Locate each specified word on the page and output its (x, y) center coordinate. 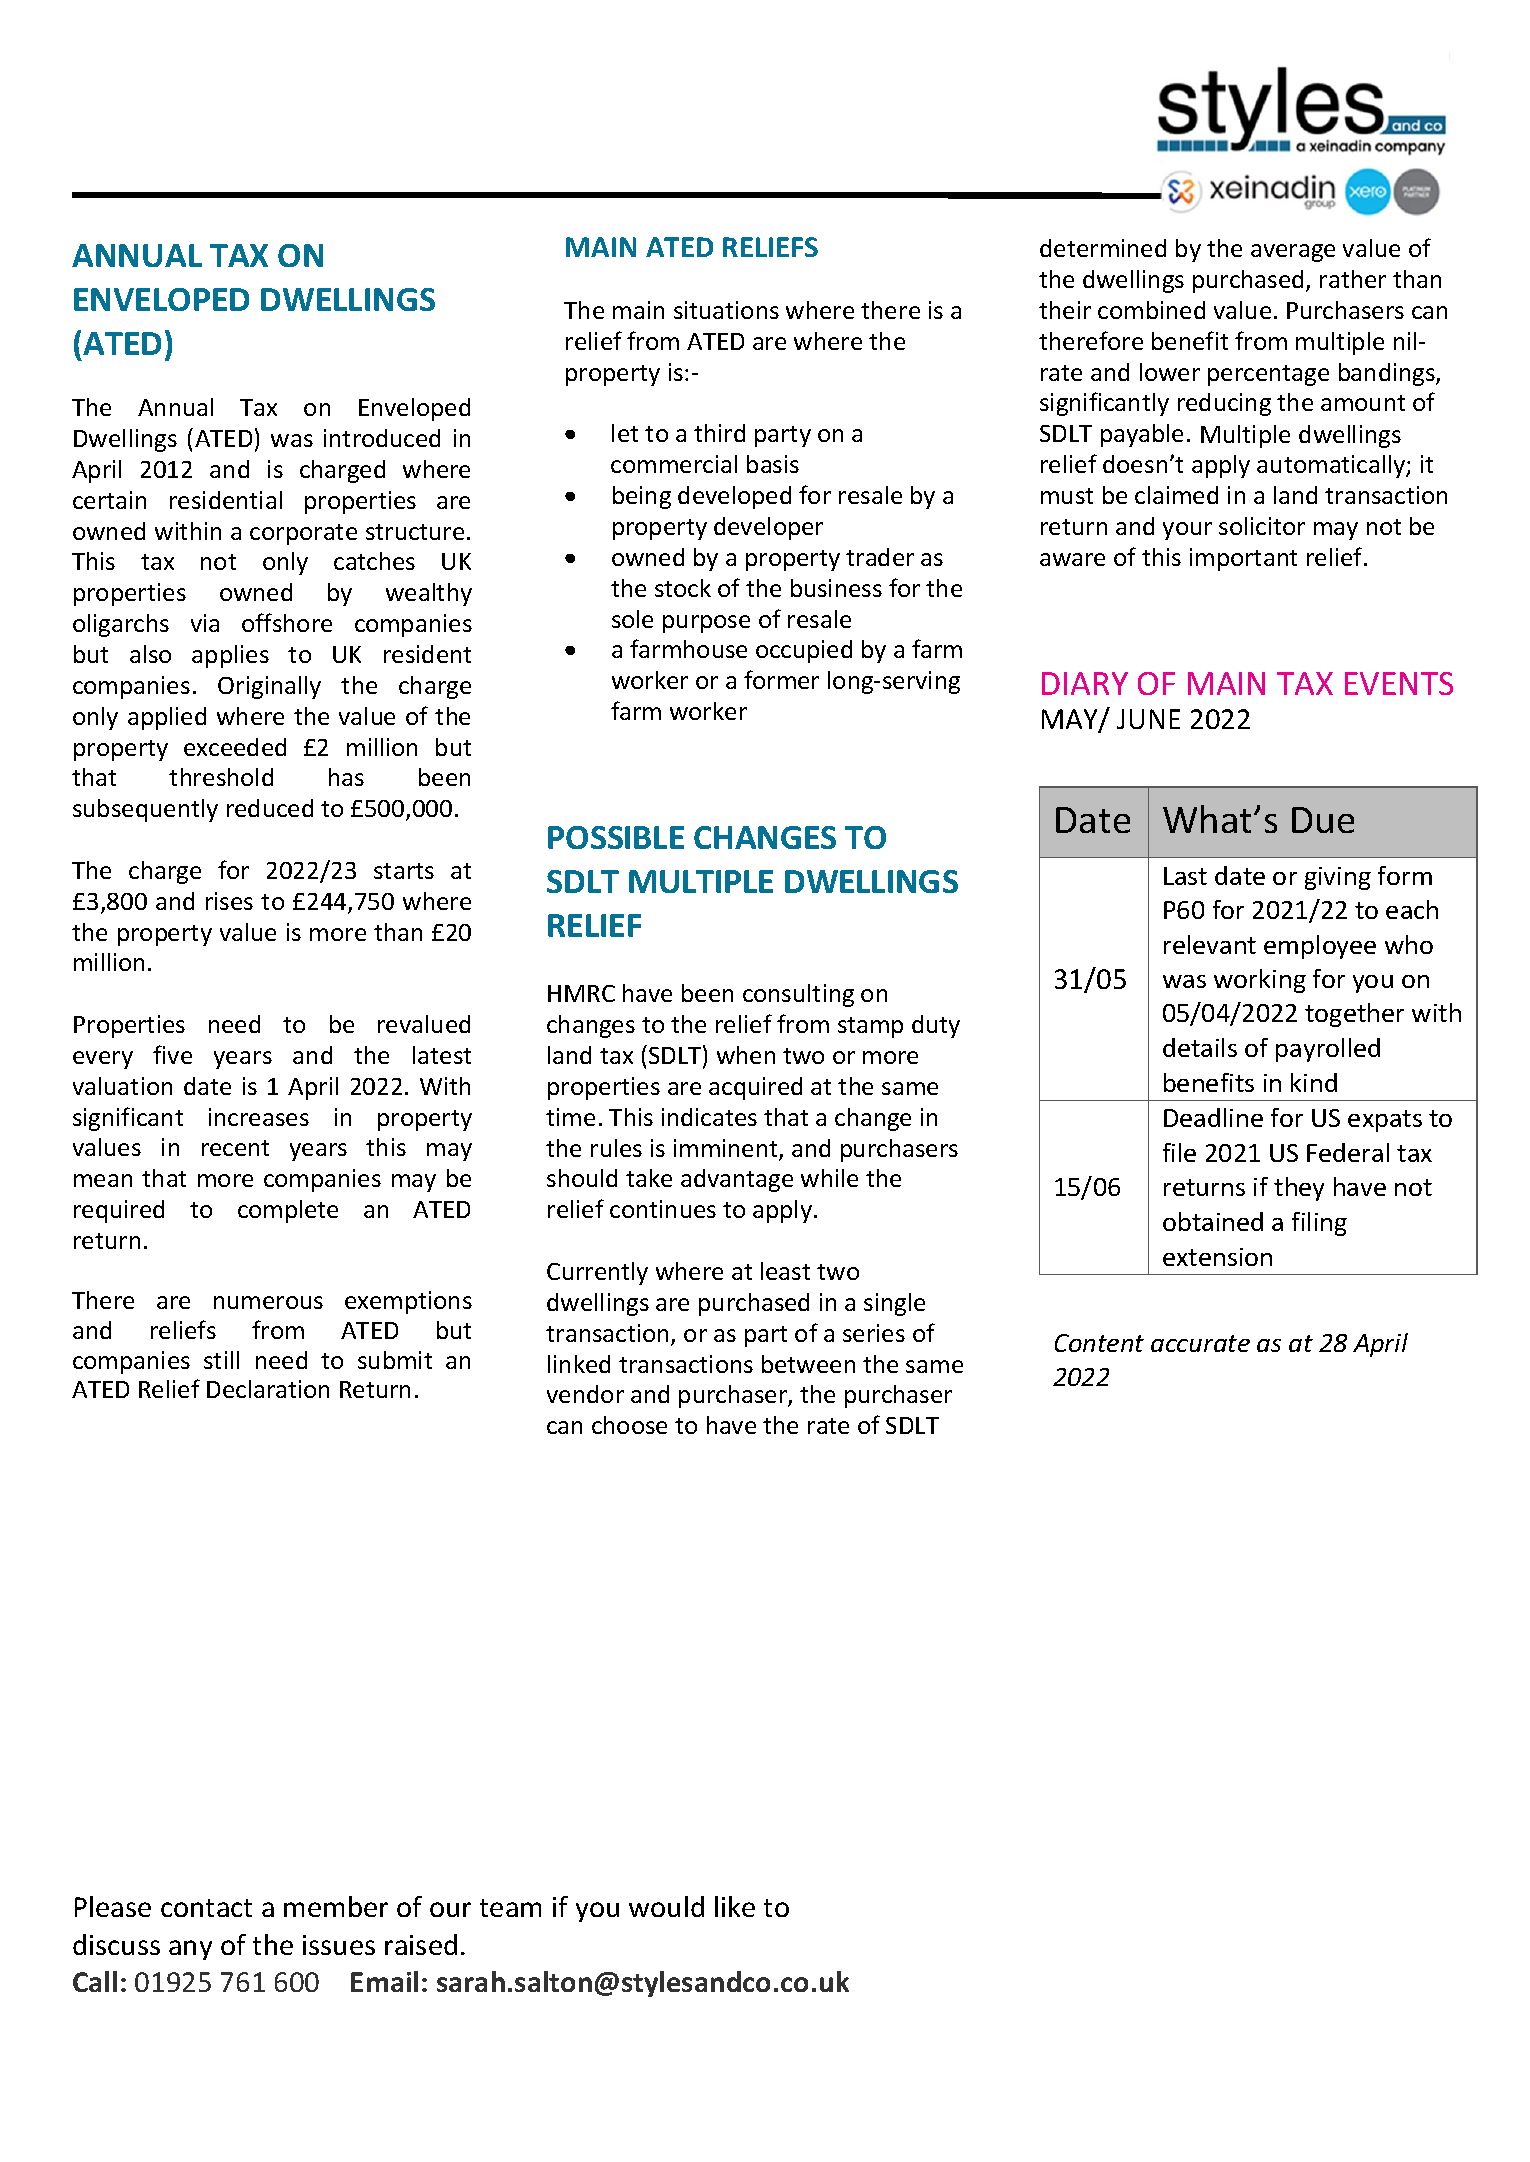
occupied (804, 651)
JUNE (1148, 719)
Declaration (268, 1389)
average (1293, 253)
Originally (269, 687)
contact (206, 1908)
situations (726, 310)
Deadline (1213, 1117)
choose (629, 1425)
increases (259, 1117)
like (735, 1906)
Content (1099, 1343)
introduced (382, 438)
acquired (755, 1088)
